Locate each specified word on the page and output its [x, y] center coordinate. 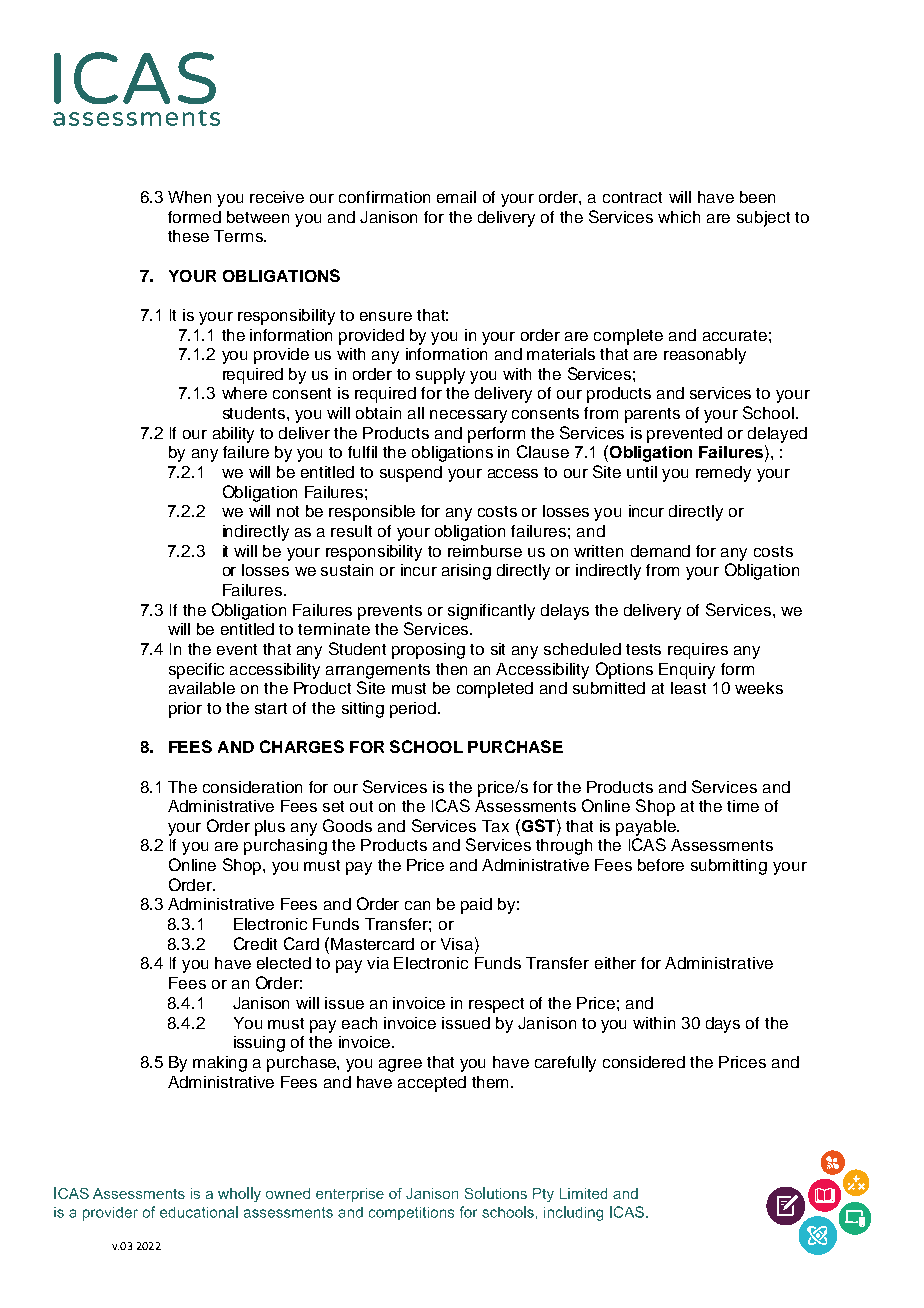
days [723, 1025]
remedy [723, 474]
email [456, 197]
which [679, 217]
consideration [252, 787]
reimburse [485, 551]
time [743, 806]
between [258, 217]
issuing [259, 1044]
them [490, 1082]
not [288, 511]
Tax [495, 826]
